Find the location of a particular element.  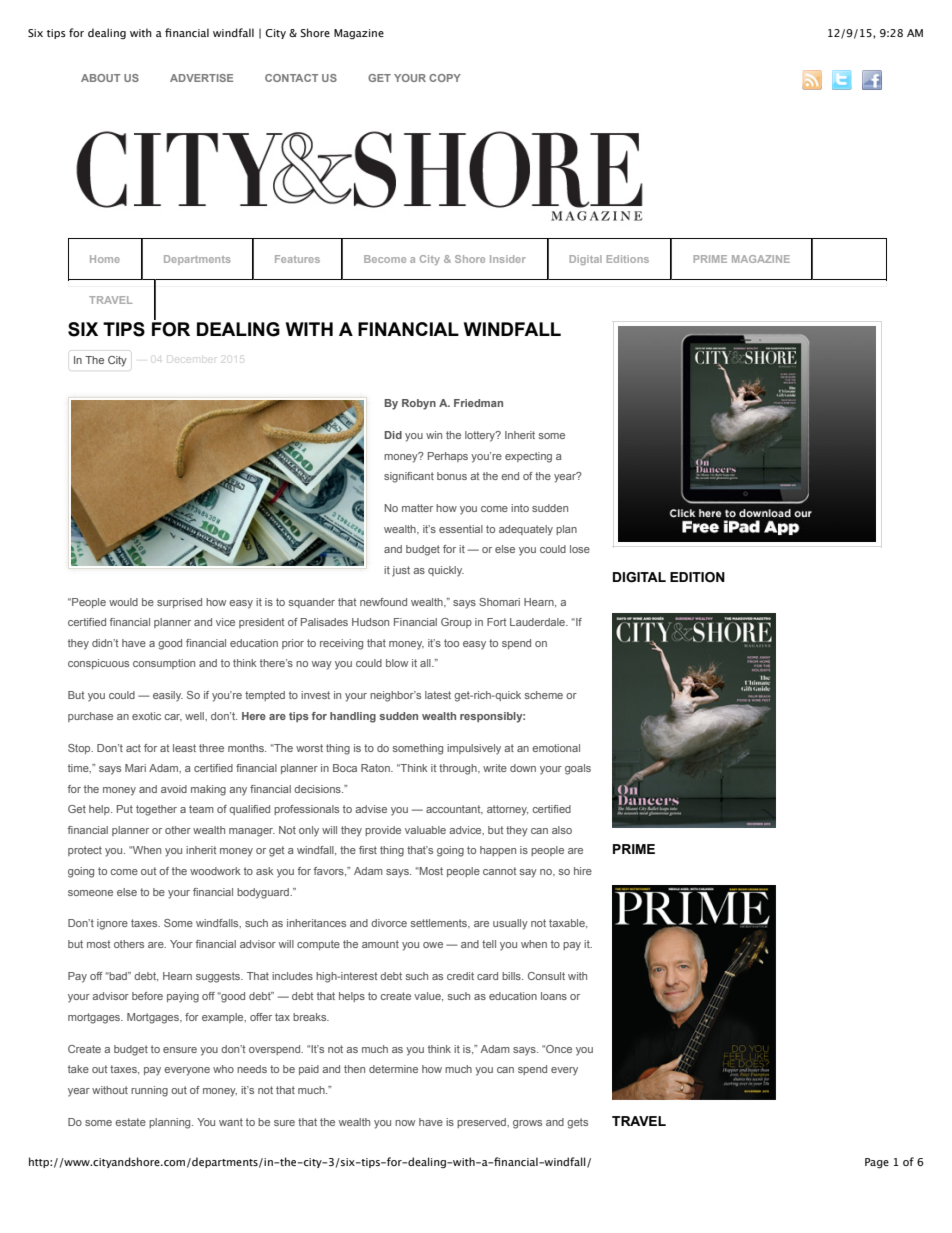

ADVERTISE is located at coordinates (201, 78).
